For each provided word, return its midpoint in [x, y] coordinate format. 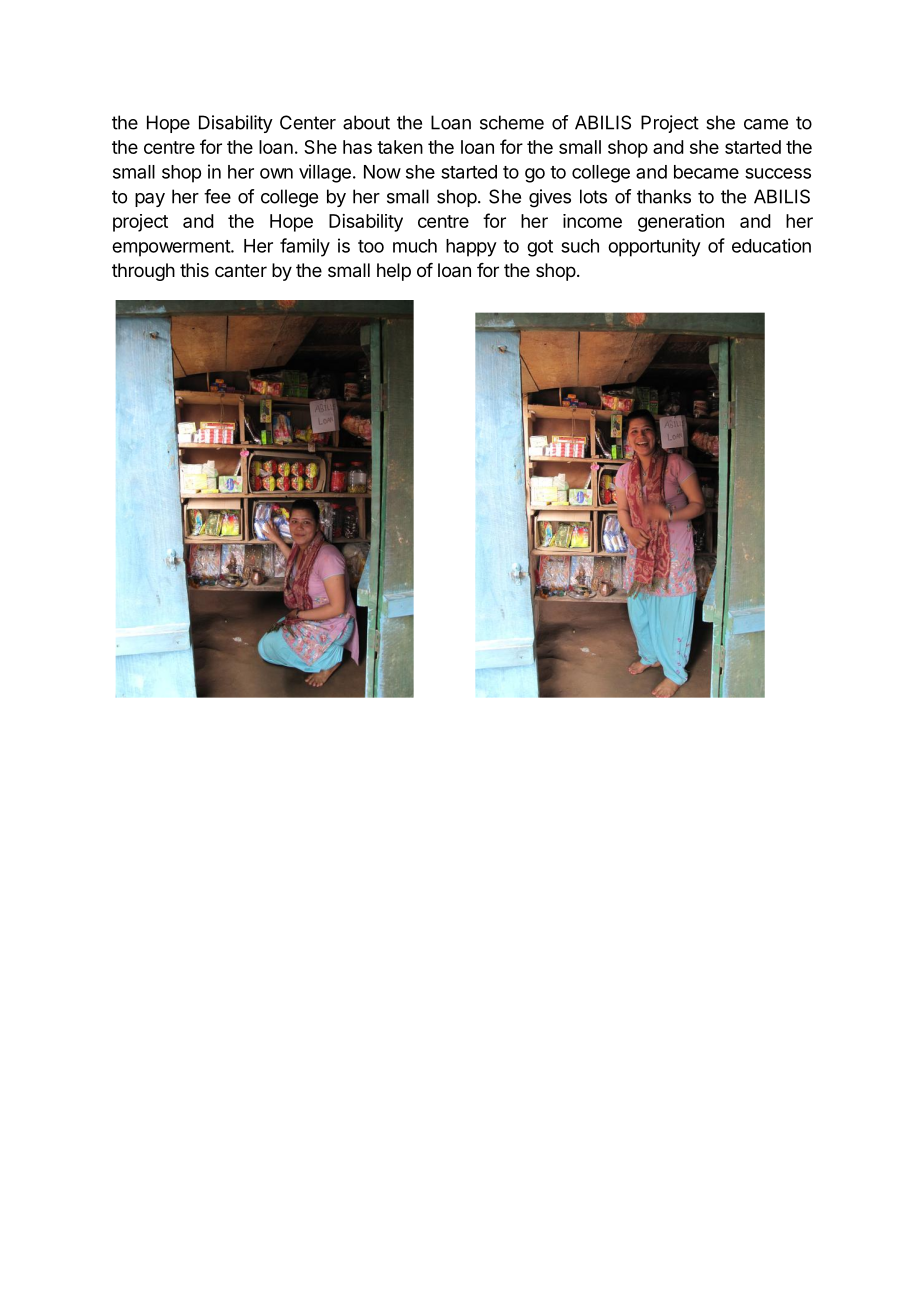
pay [150, 200]
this [194, 270]
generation [681, 223]
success [778, 173]
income [592, 221]
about [366, 122]
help [394, 272]
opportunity [654, 247]
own [276, 173]
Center [308, 122]
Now [382, 172]
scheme [512, 122]
